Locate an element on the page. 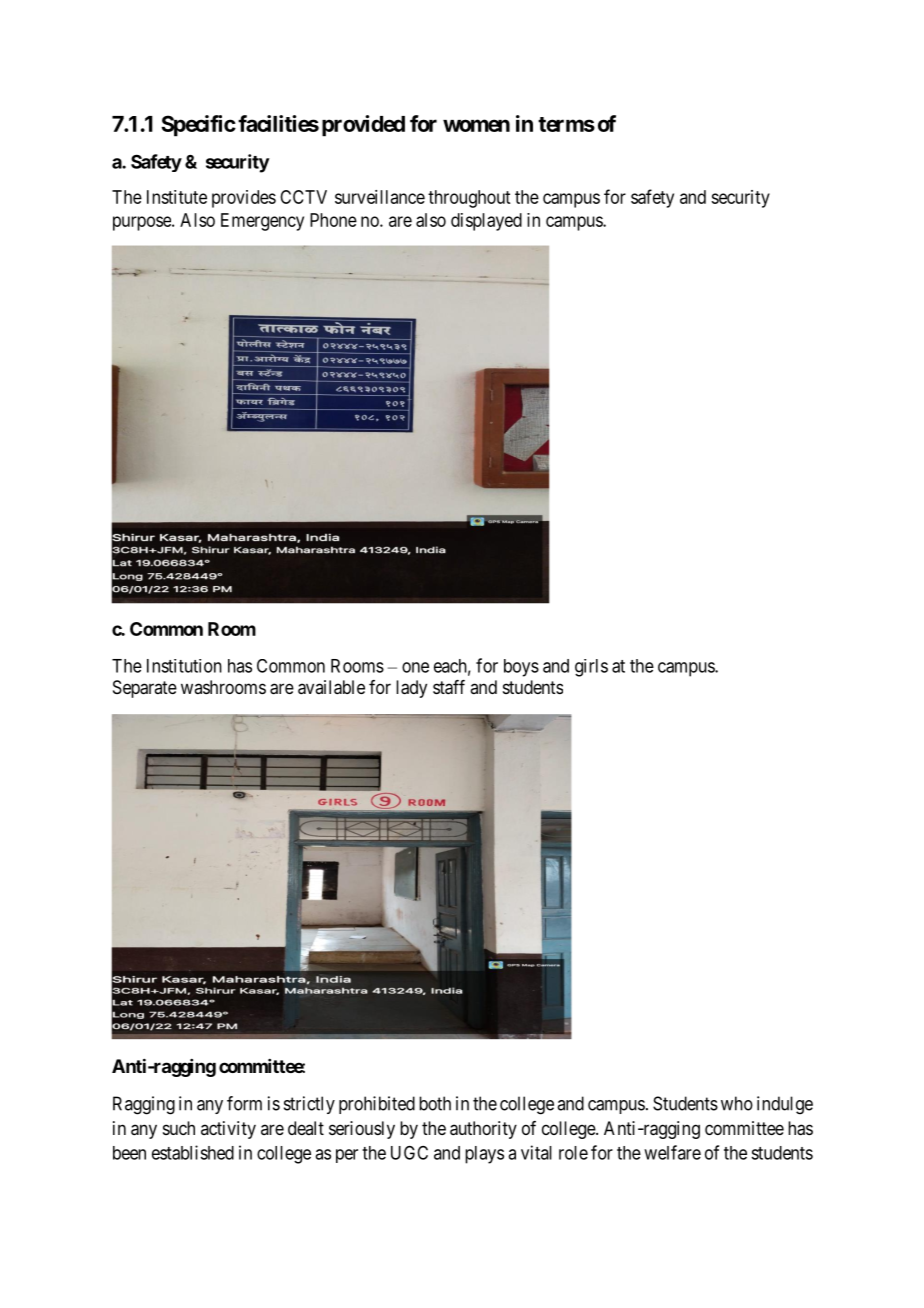  lady is located at coordinates (411, 689).
